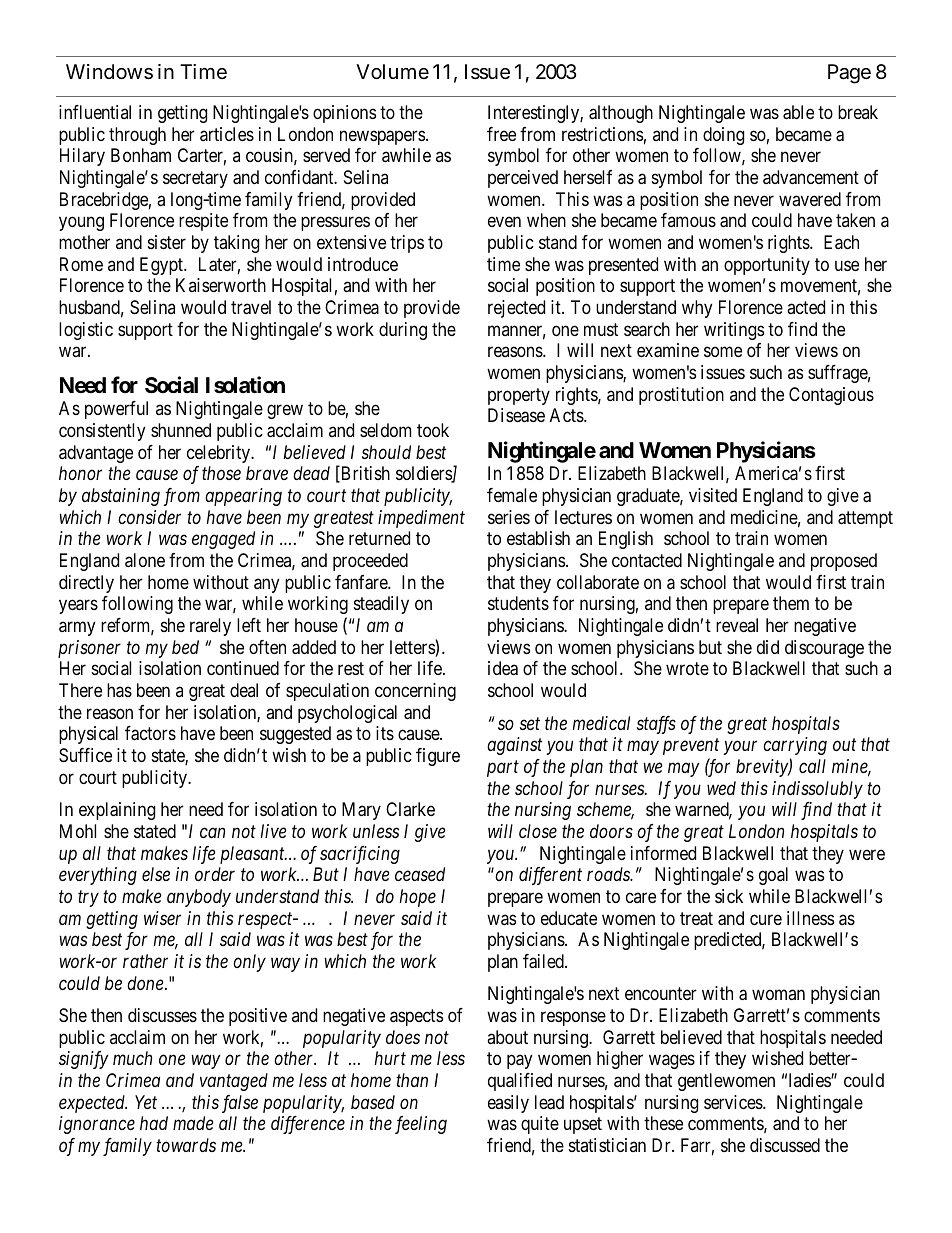 This document has height=1233, width=952. I want to click on students, so click(518, 603).
